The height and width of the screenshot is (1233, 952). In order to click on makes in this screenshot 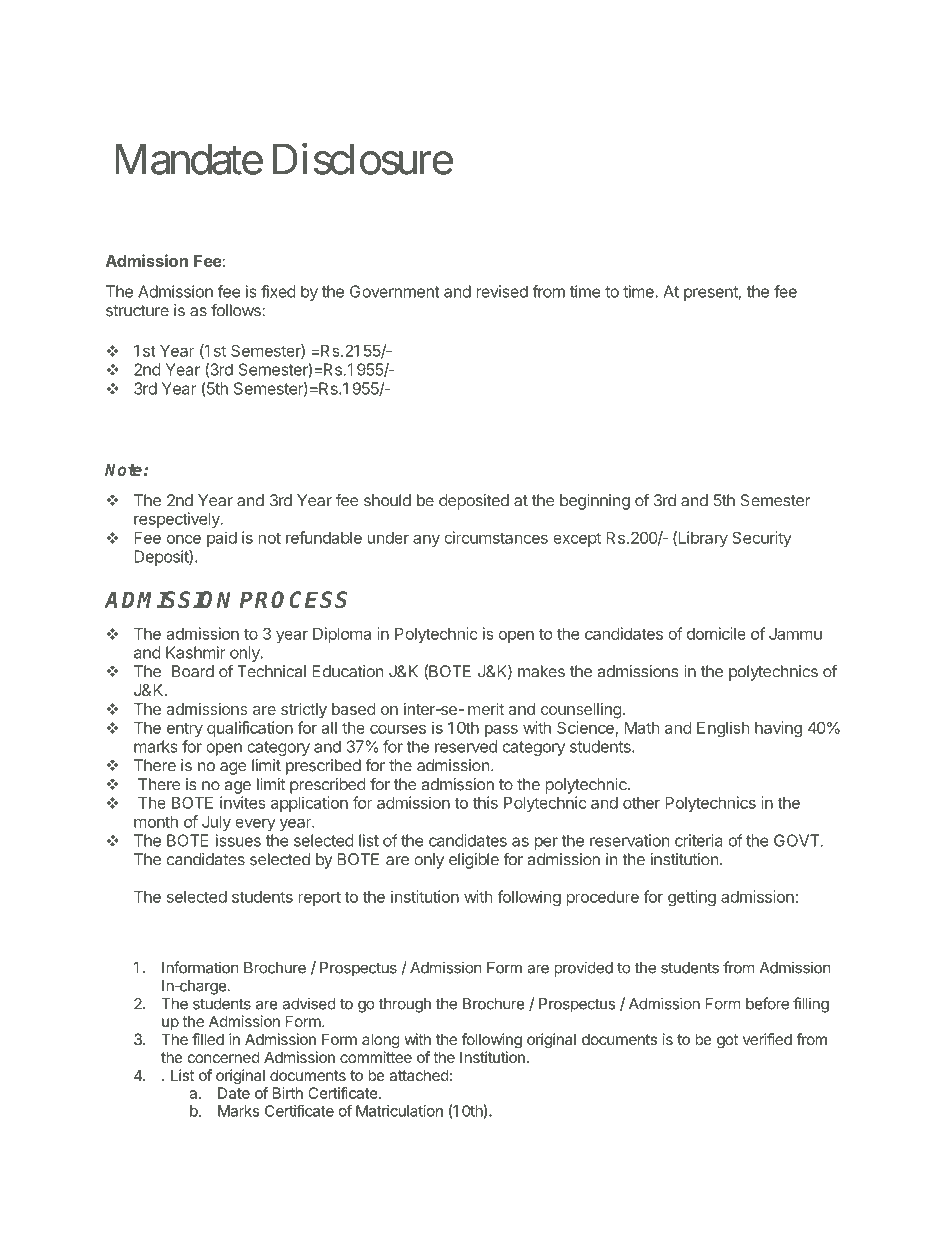, I will do `click(541, 671)`.
